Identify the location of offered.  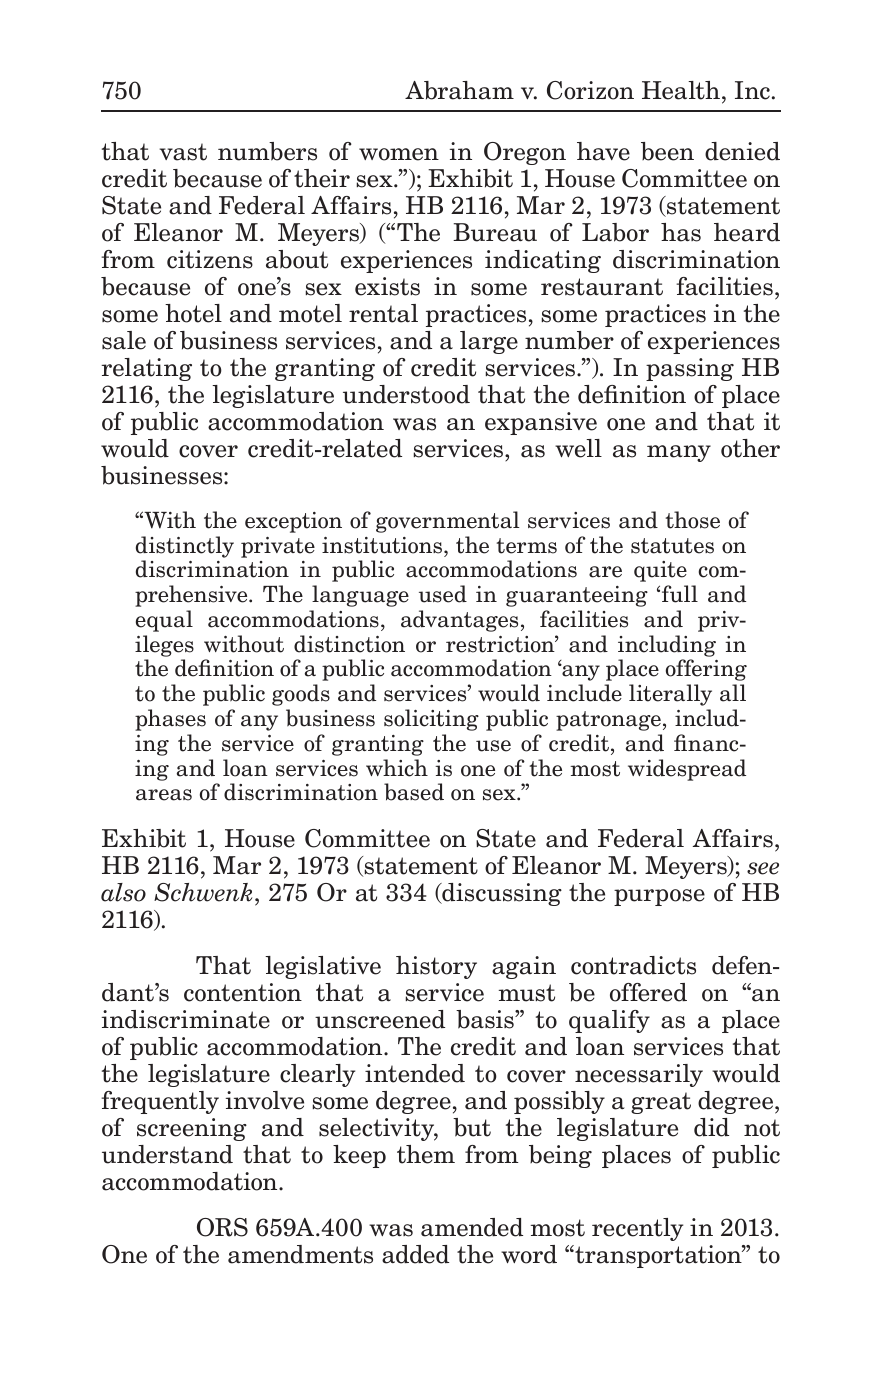
(648, 992).
